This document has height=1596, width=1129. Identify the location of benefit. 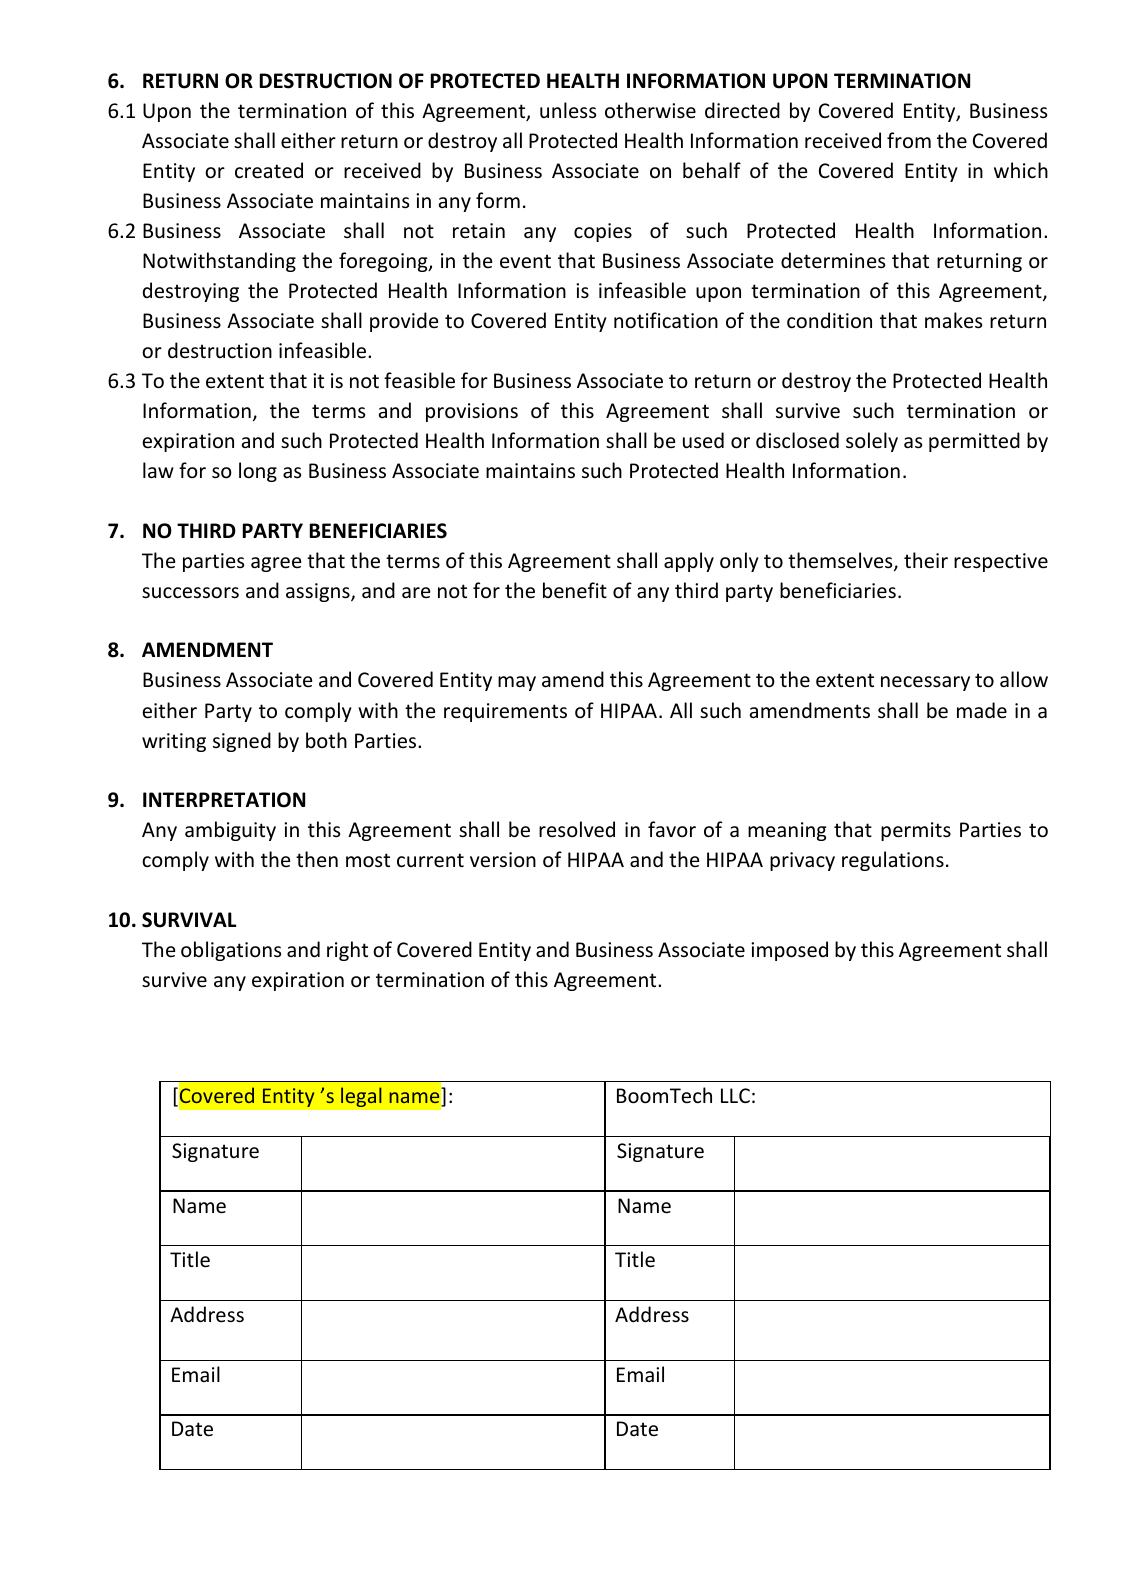
(575, 590).
